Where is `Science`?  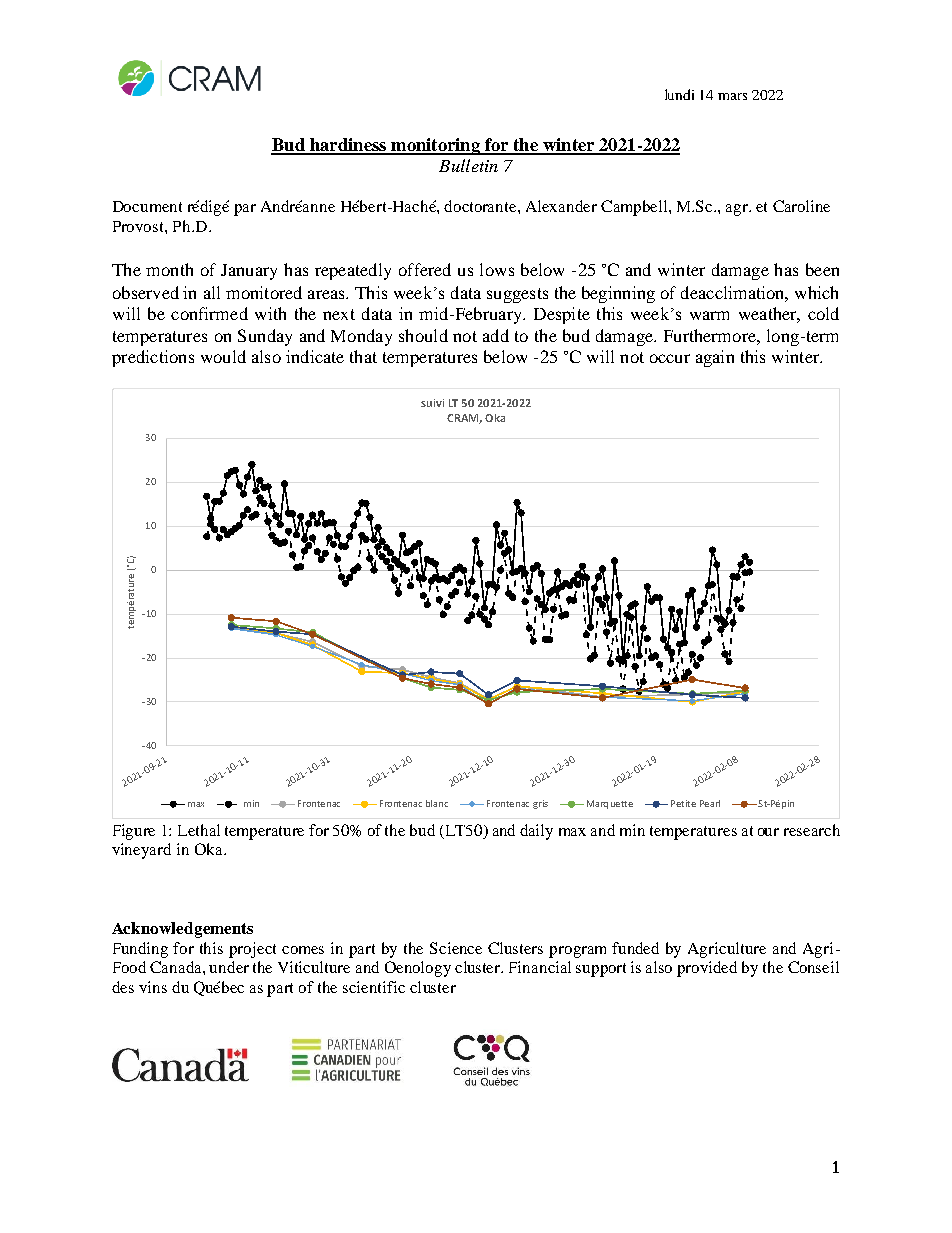
Science is located at coordinates (456, 948).
